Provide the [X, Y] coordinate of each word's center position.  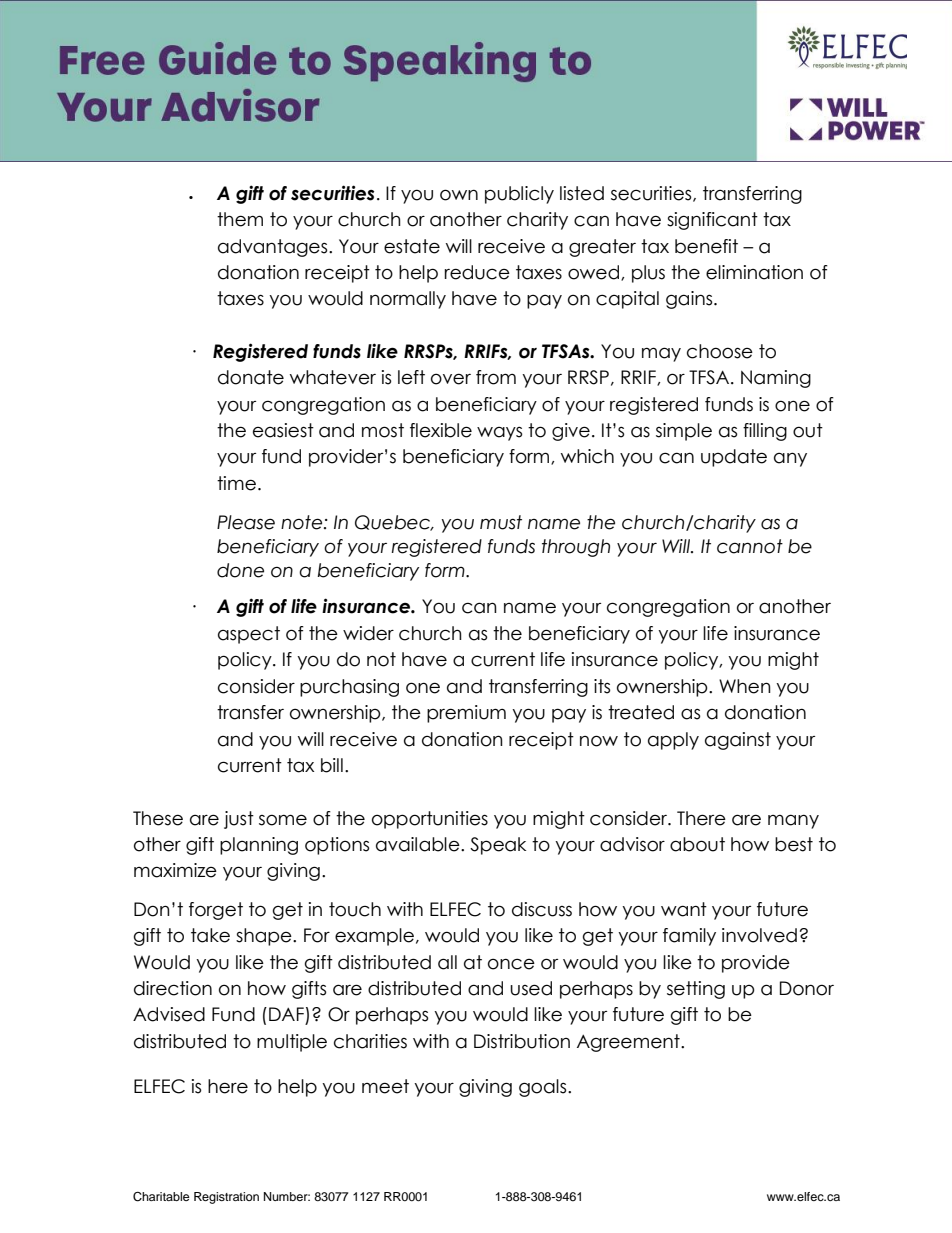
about [697, 844]
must [501, 522]
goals [544, 1088]
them [240, 219]
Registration [226, 1198]
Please [246, 522]
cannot [750, 546]
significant [712, 221]
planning [259, 846]
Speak [498, 846]
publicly [519, 195]
